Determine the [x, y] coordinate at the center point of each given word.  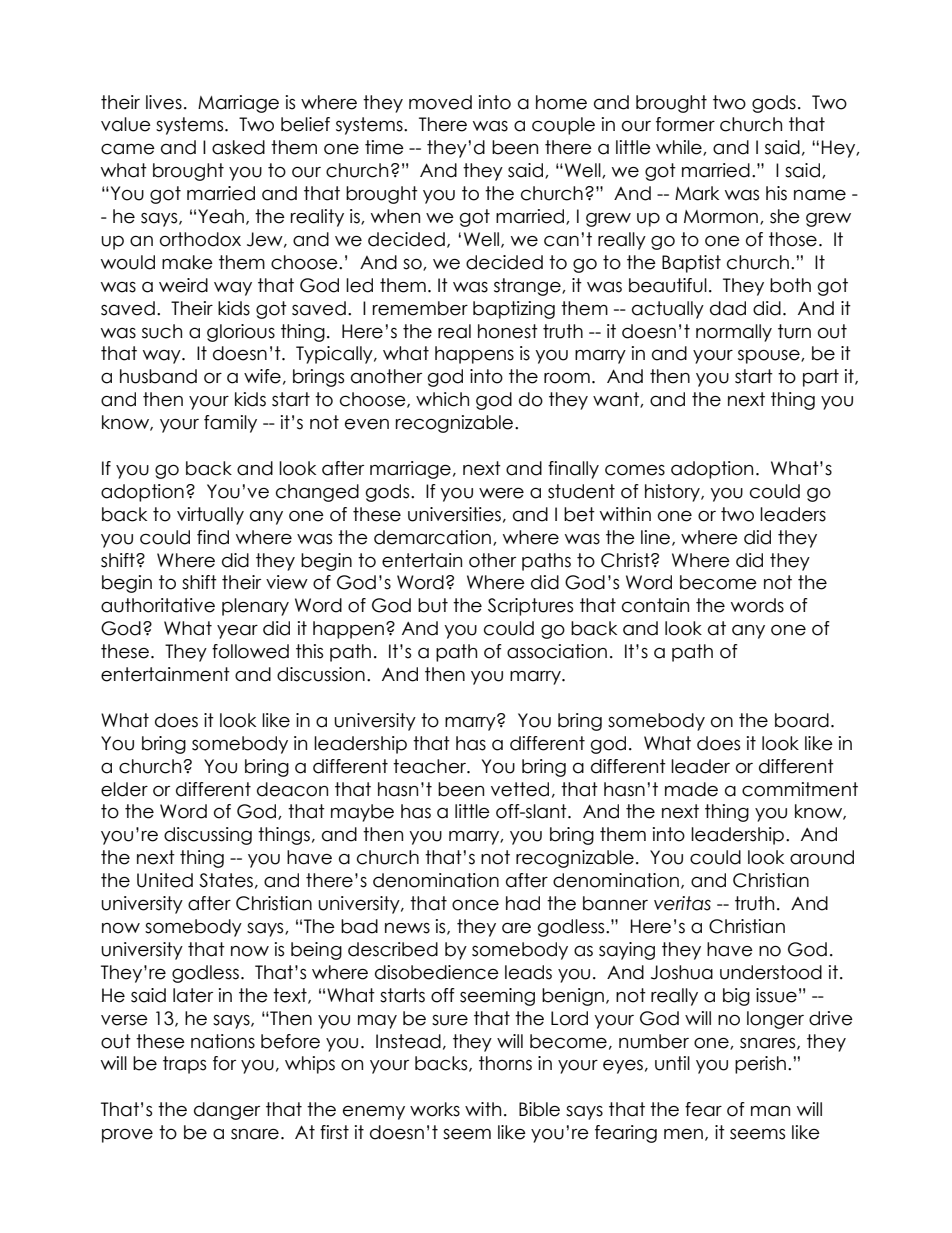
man [770, 1111]
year [237, 632]
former [685, 124]
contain [655, 605]
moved [440, 102]
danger [227, 1111]
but [433, 605]
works [435, 1109]
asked [238, 147]
